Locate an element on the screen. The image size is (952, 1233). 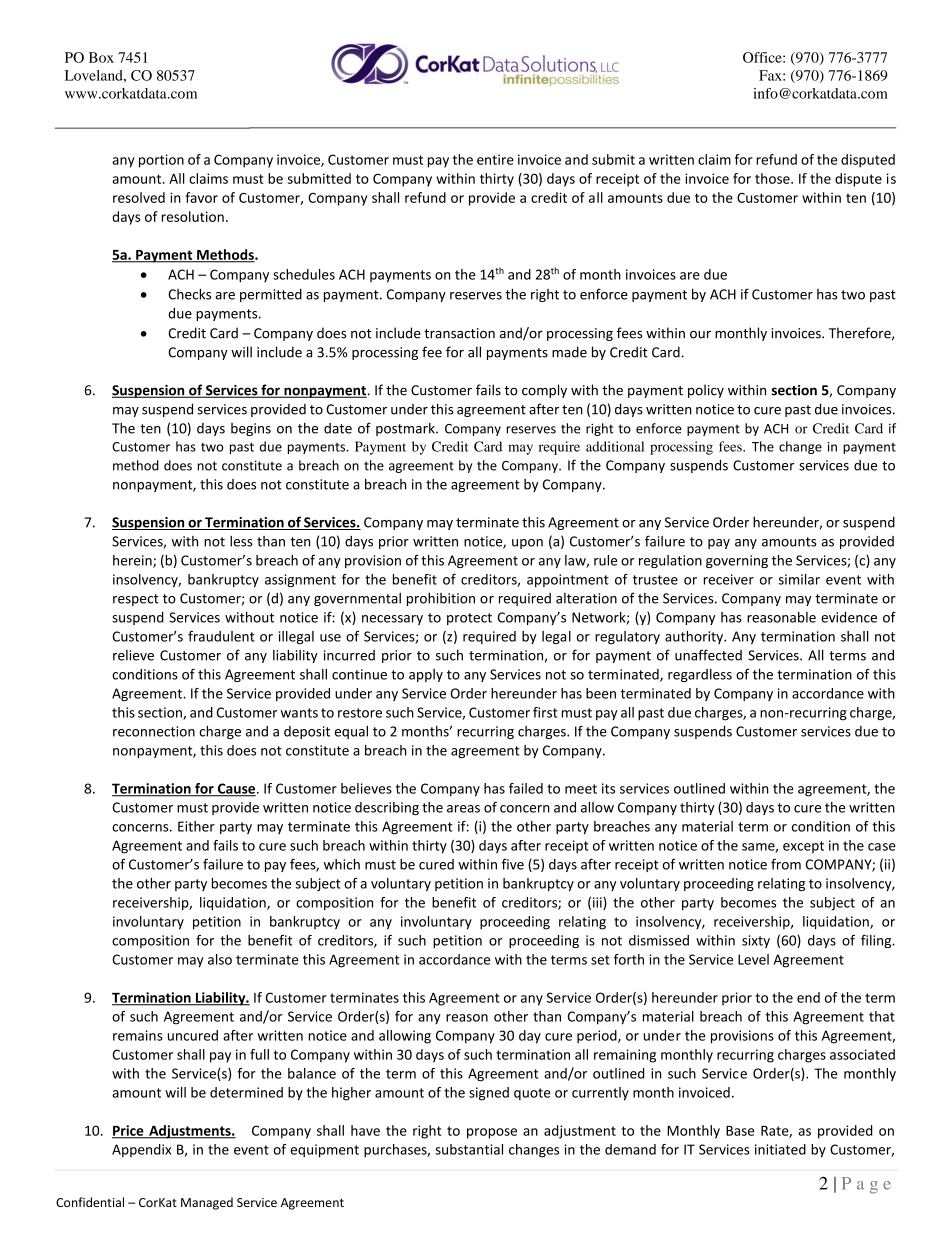
fraudulent is located at coordinates (221, 636).
